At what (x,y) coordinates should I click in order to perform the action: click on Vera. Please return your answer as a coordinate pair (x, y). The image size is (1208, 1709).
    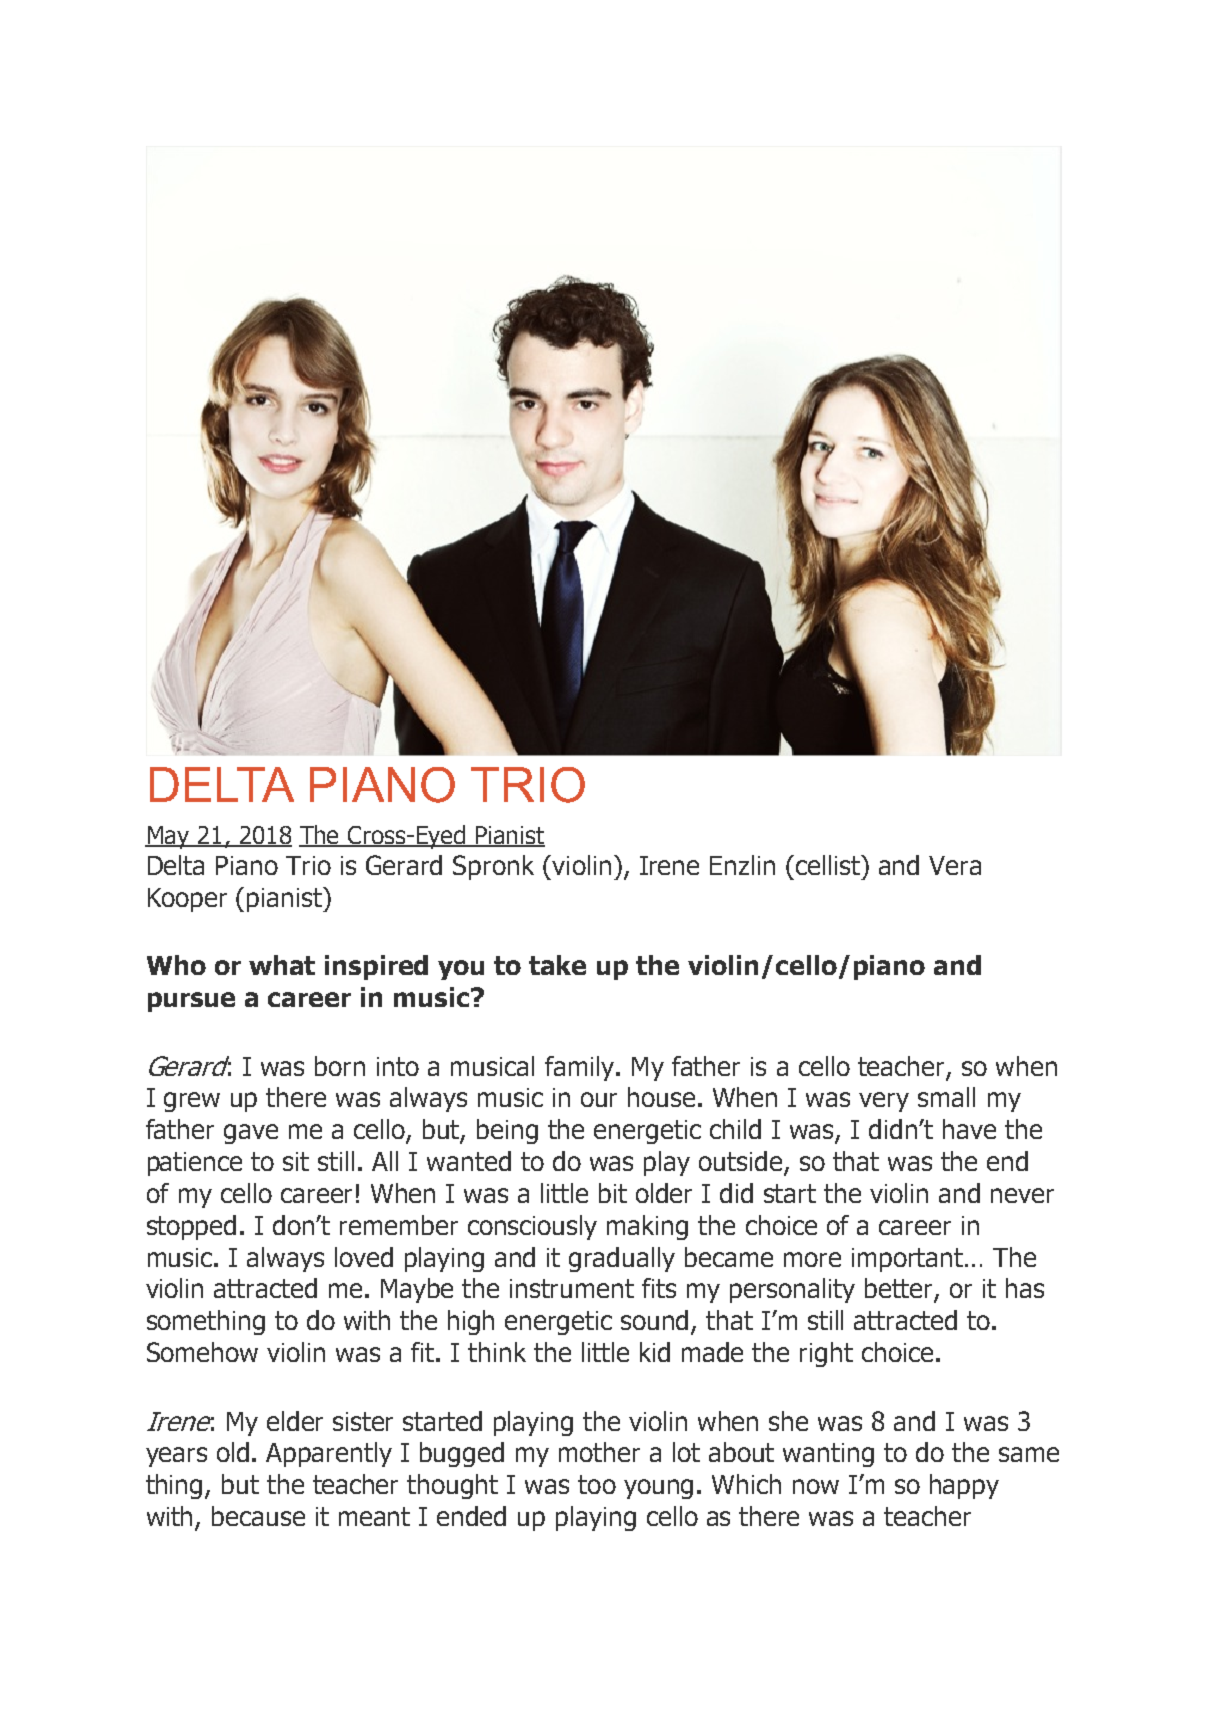
    Looking at the image, I should click on (955, 865).
